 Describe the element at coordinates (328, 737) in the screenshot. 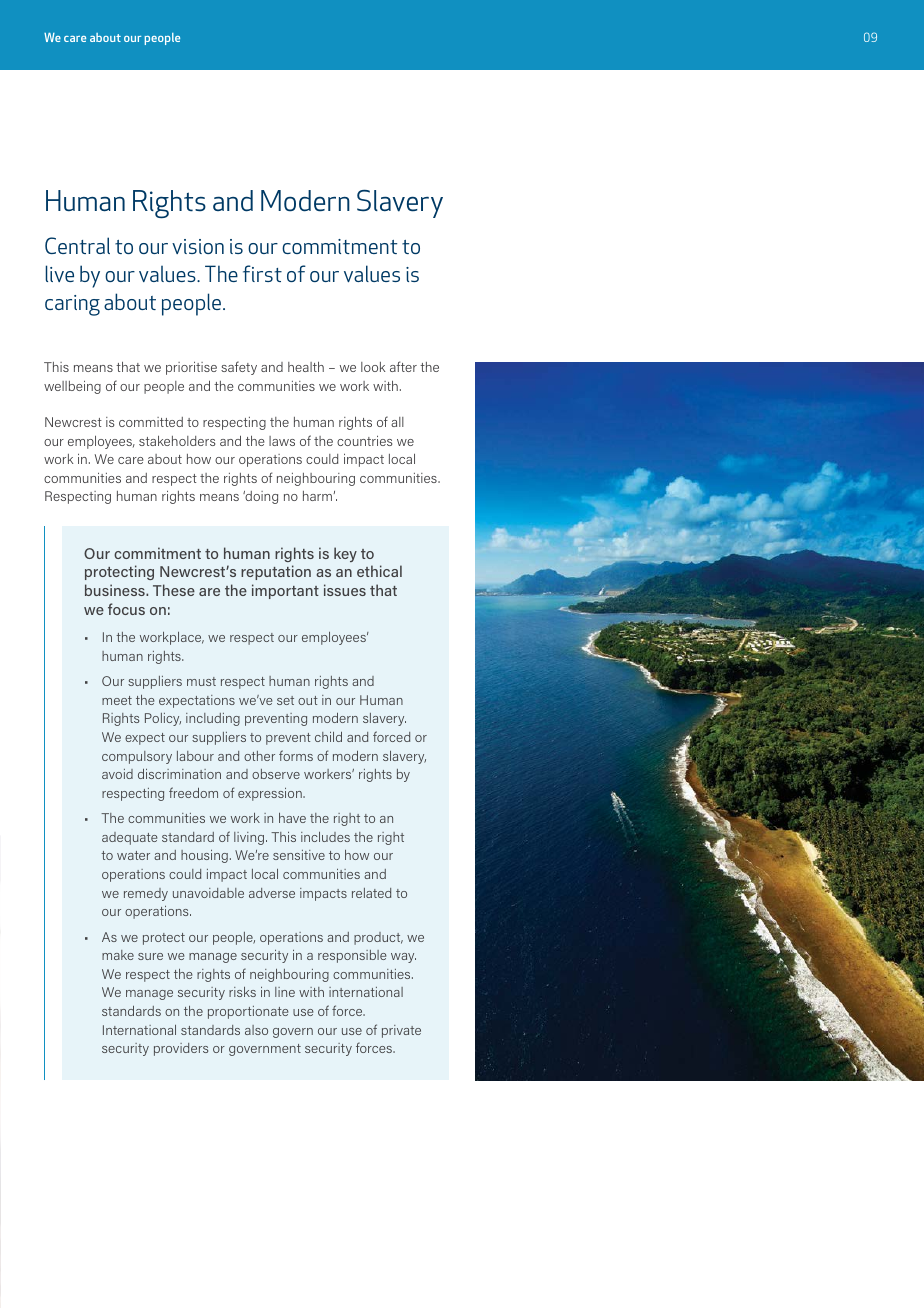

I see `child` at that location.
